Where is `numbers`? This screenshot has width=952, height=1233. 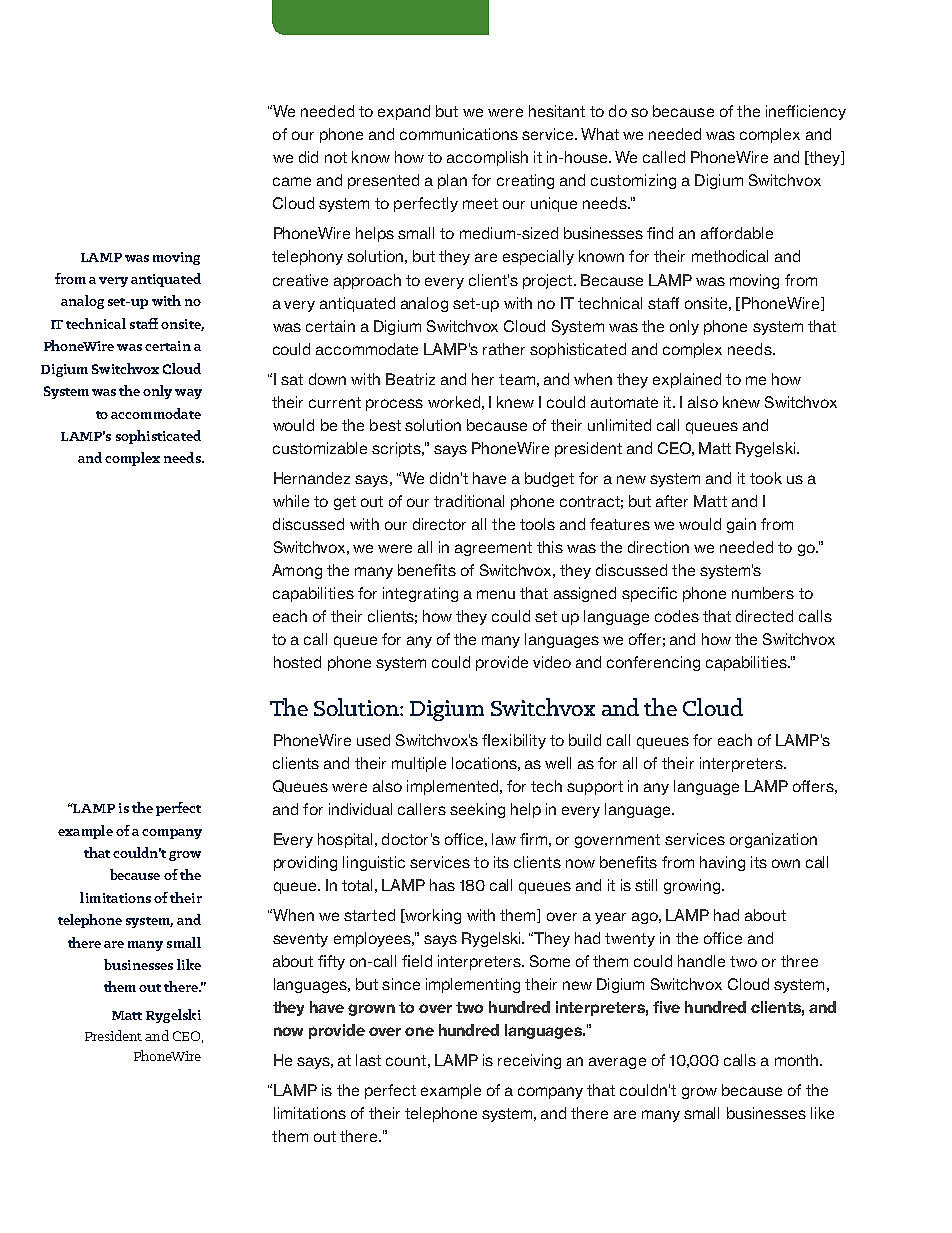 numbers is located at coordinates (763, 593).
